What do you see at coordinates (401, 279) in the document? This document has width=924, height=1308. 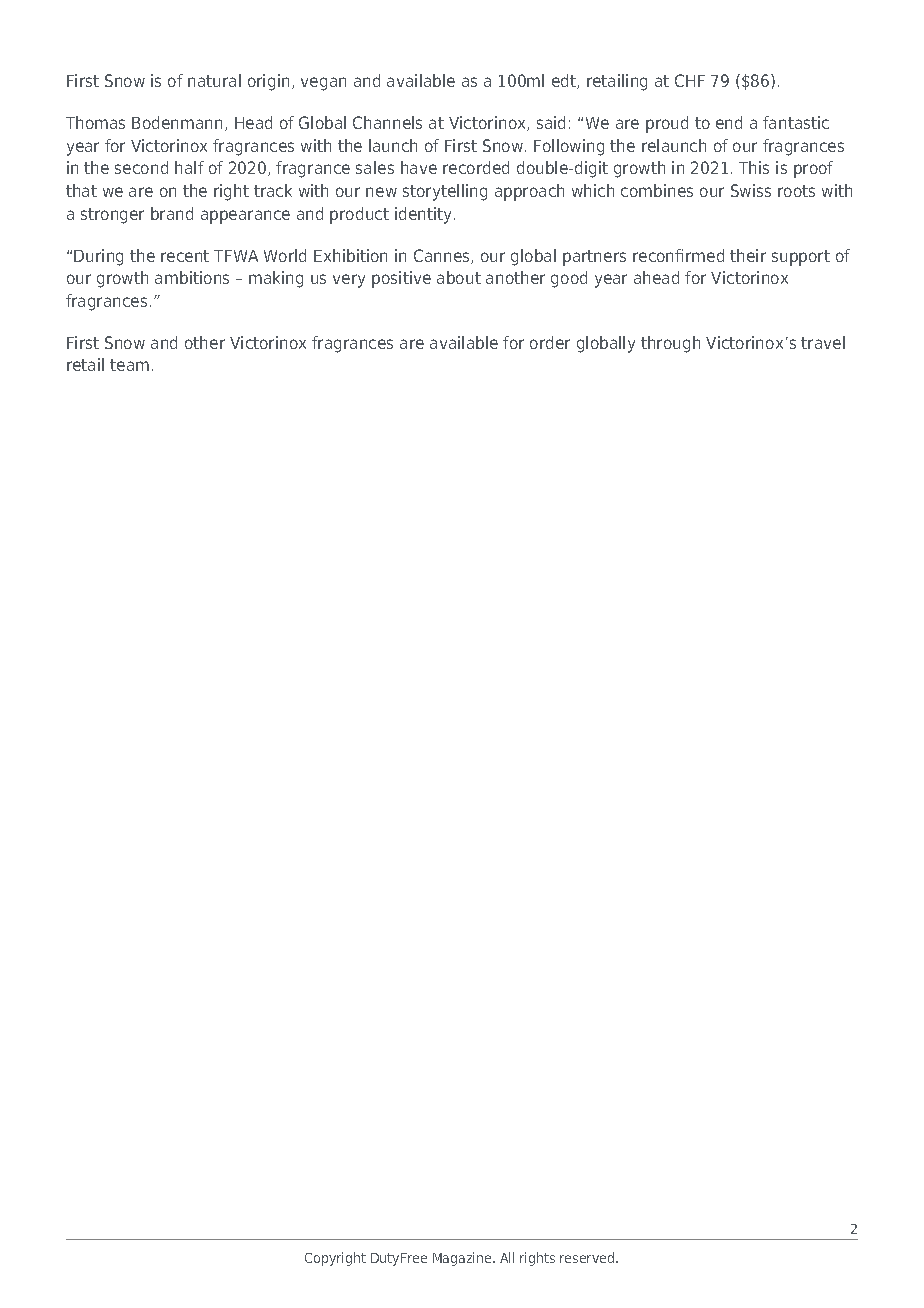 I see `positive` at bounding box center [401, 279].
